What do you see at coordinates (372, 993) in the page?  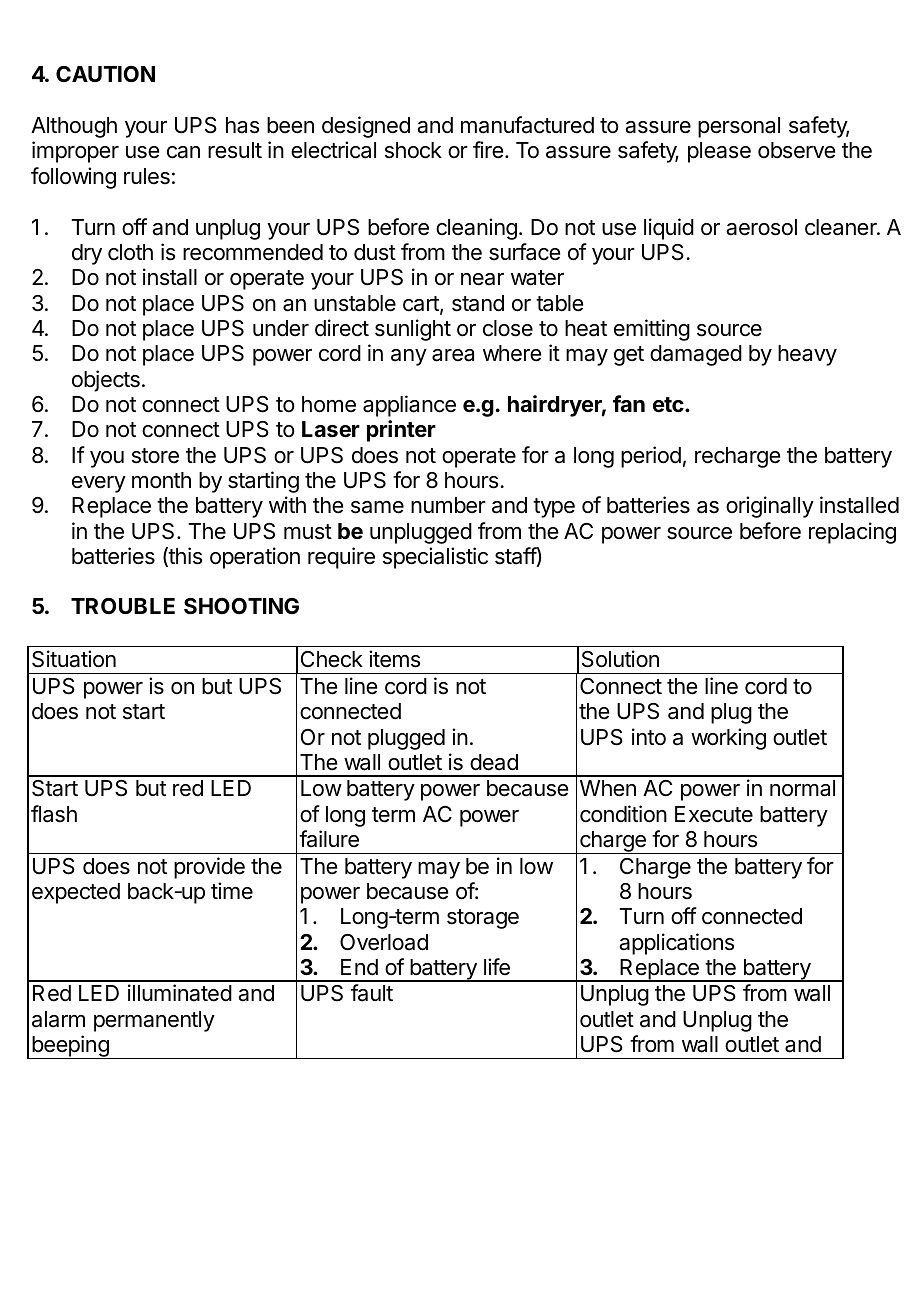 I see `fault` at bounding box center [372, 993].
